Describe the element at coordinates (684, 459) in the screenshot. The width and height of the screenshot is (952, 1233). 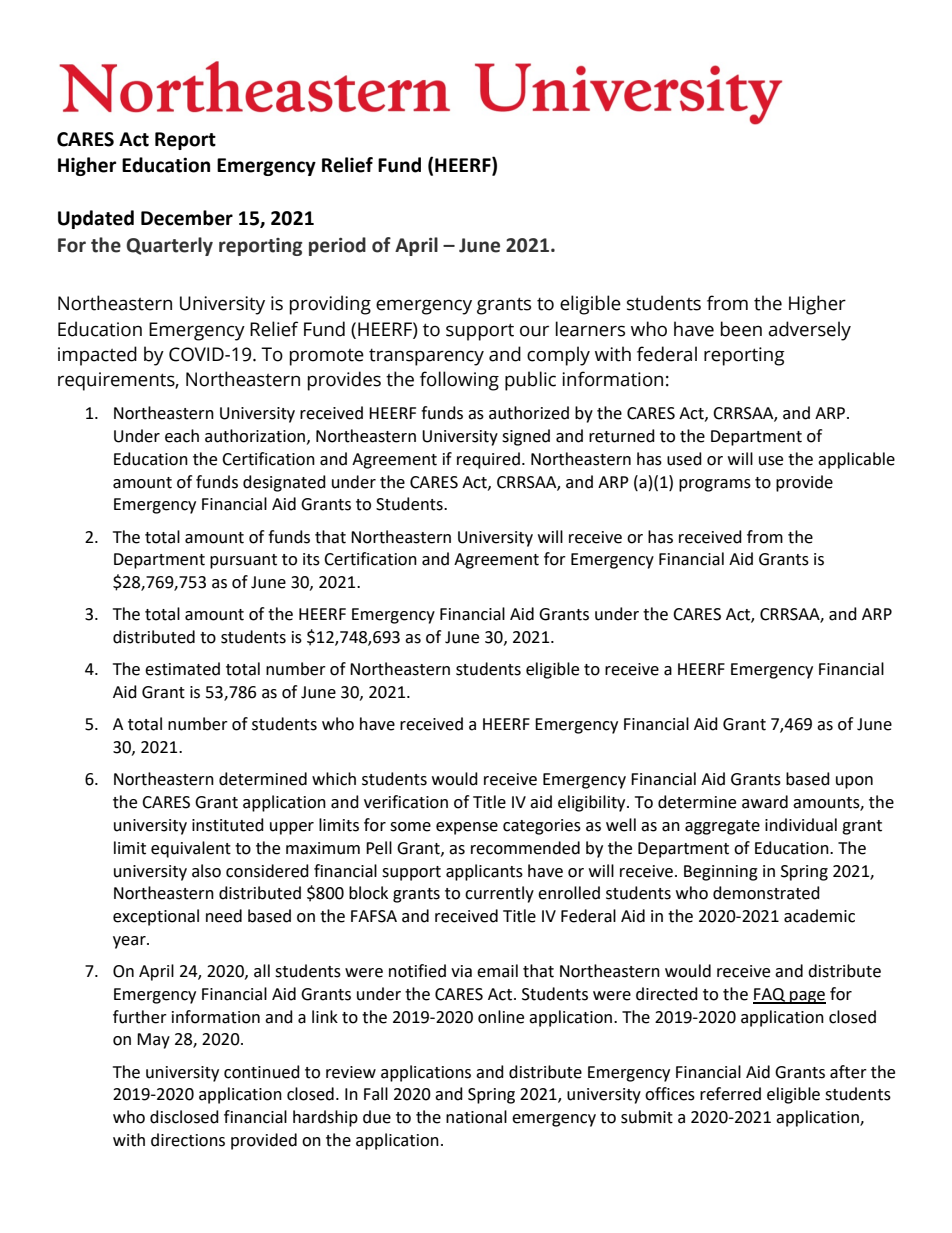
I see `used` at that location.
